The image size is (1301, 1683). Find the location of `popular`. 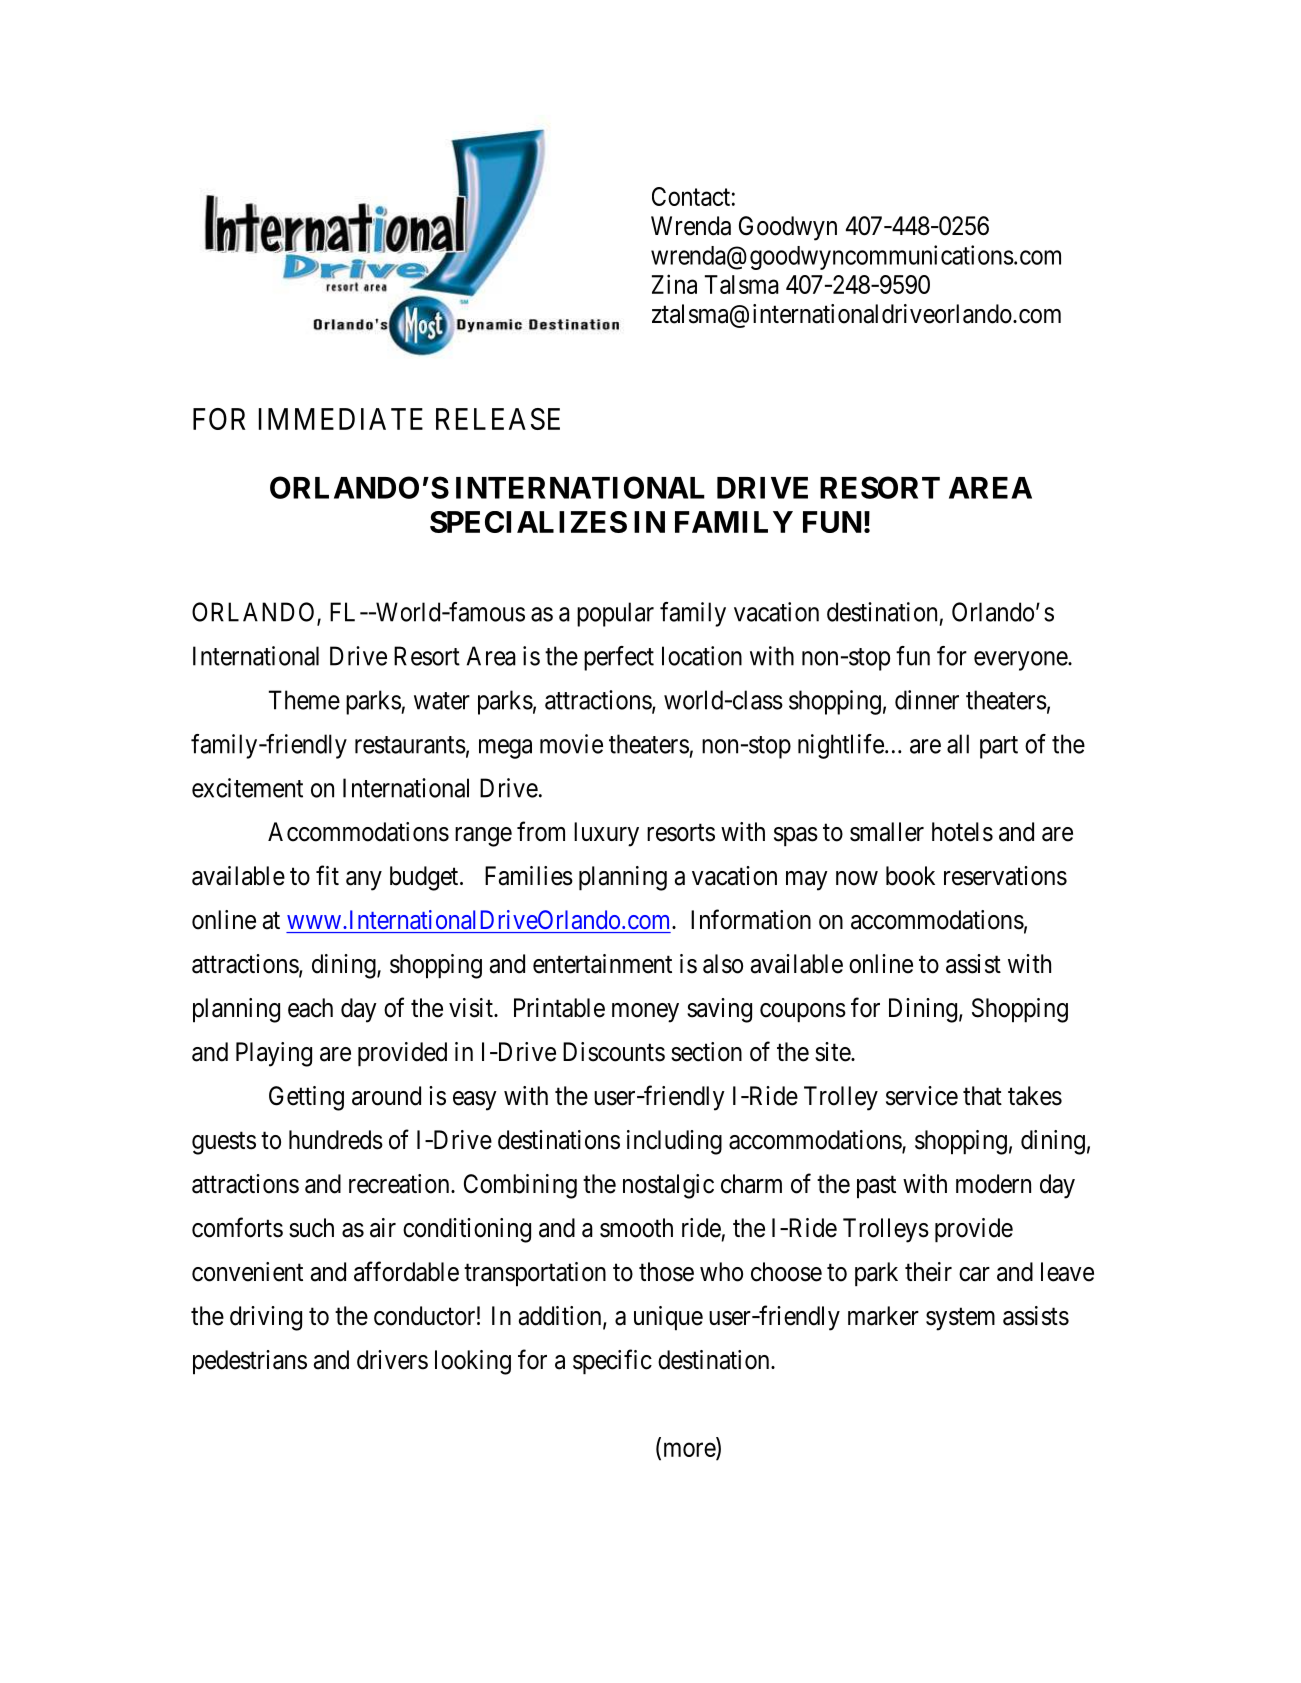

popular is located at coordinates (615, 614).
